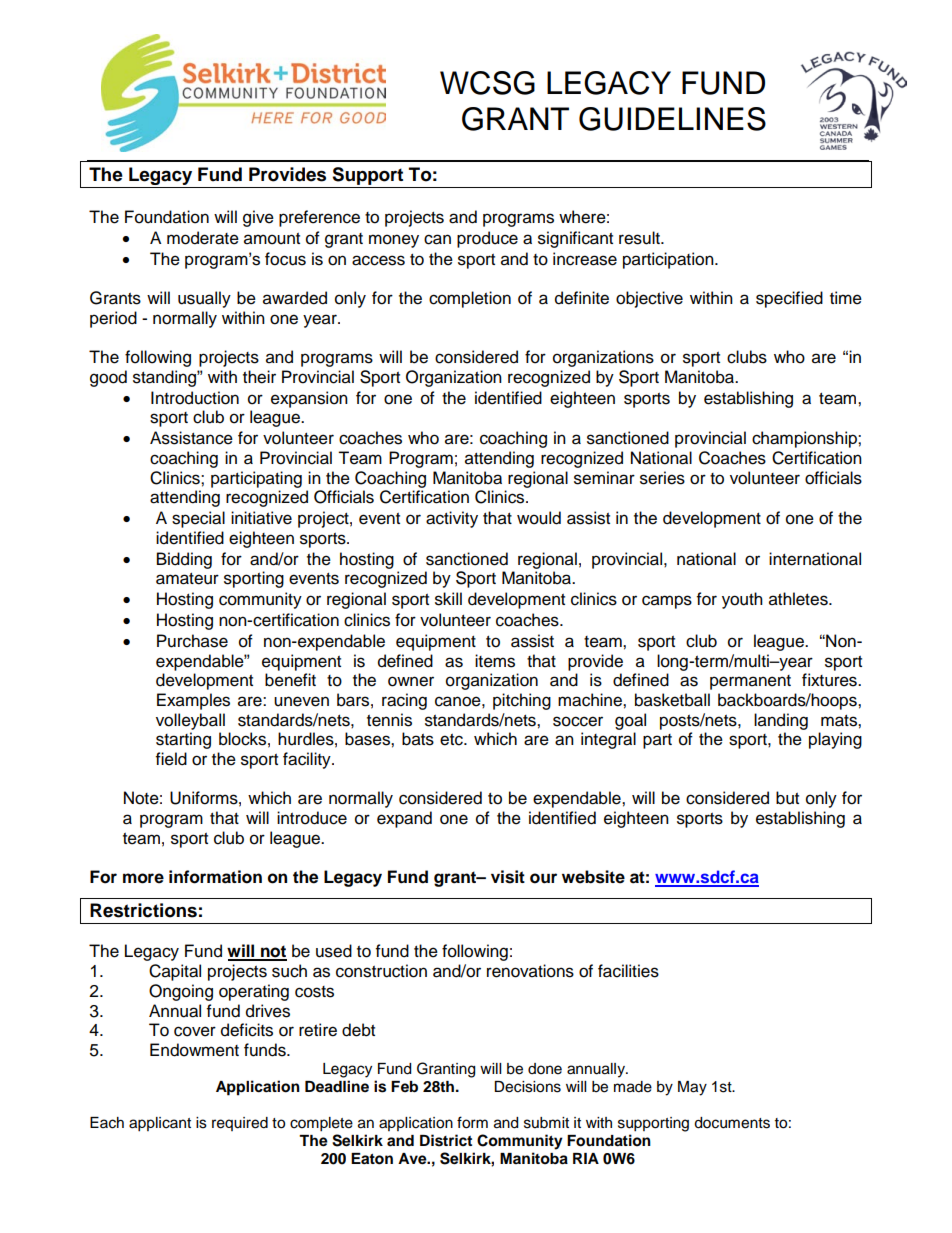 The width and height of the page is (952, 1233). I want to click on Introduction, so click(195, 398).
